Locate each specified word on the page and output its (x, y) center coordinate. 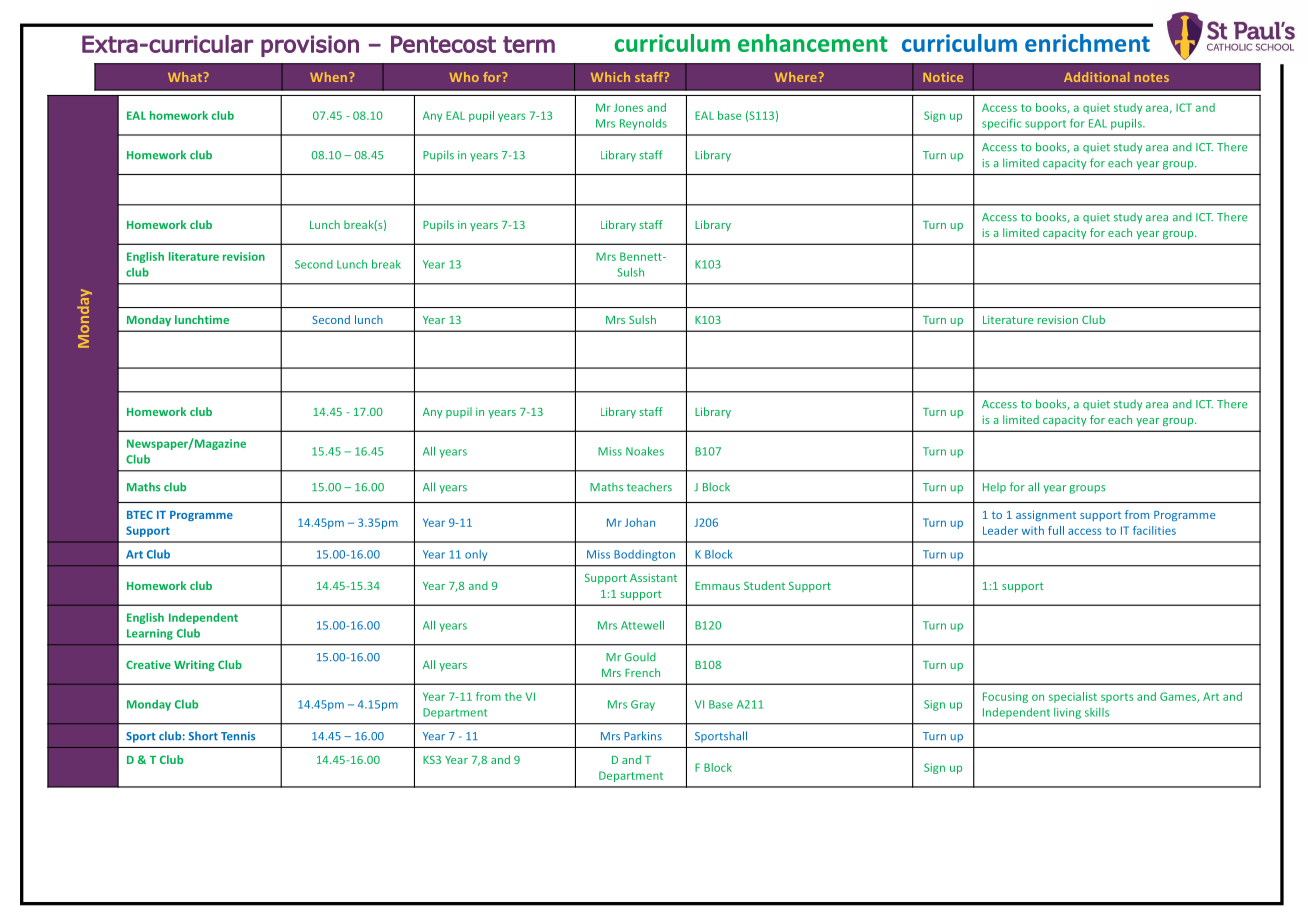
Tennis (238, 736)
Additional (1096, 77)
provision (310, 46)
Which (610, 77)
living (1067, 713)
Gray (643, 705)
